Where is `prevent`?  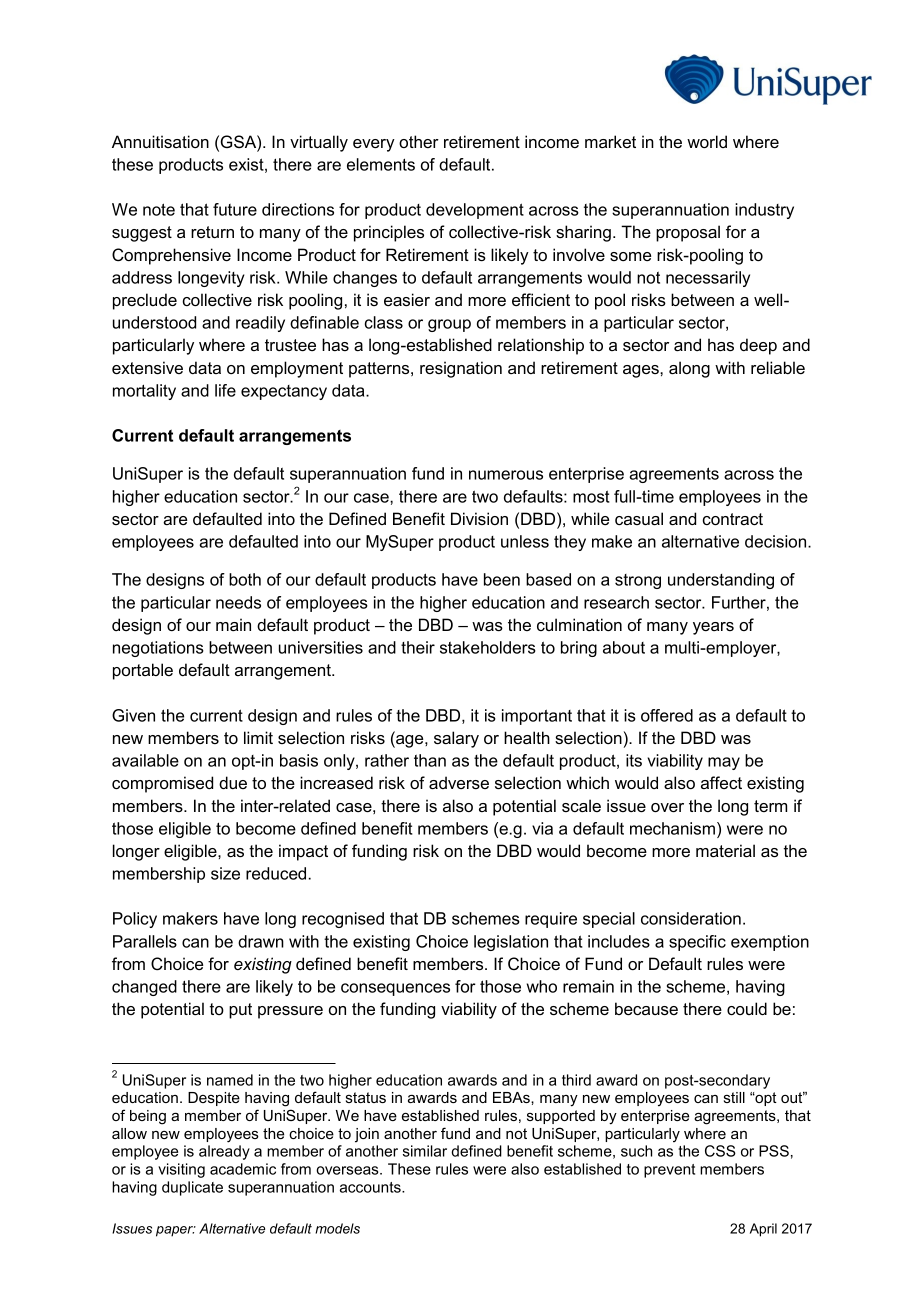 prevent is located at coordinates (669, 1171).
